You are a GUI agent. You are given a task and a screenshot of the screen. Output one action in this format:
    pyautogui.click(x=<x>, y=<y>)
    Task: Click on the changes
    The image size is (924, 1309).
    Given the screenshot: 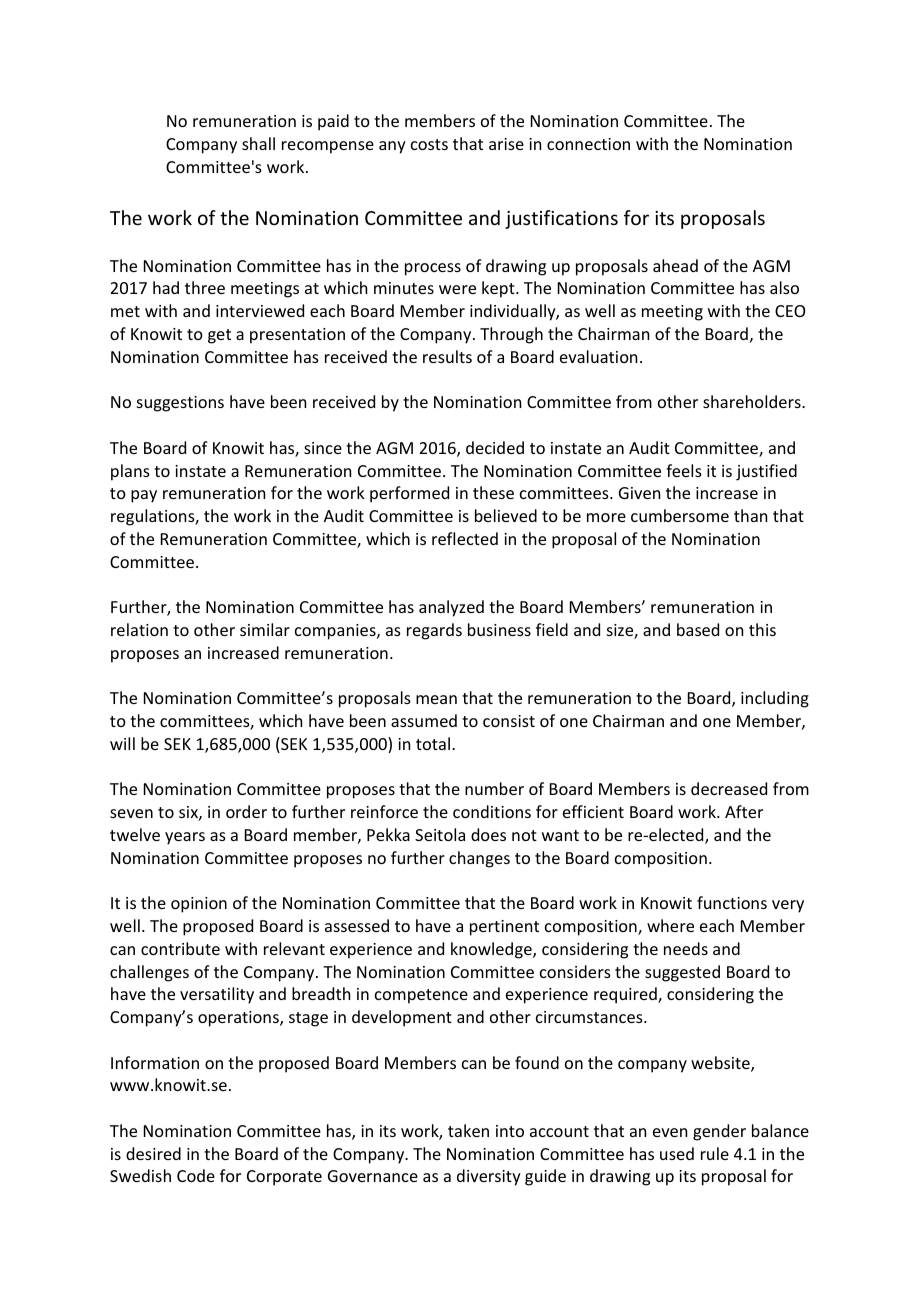 What is the action you would take?
    pyautogui.click(x=479, y=859)
